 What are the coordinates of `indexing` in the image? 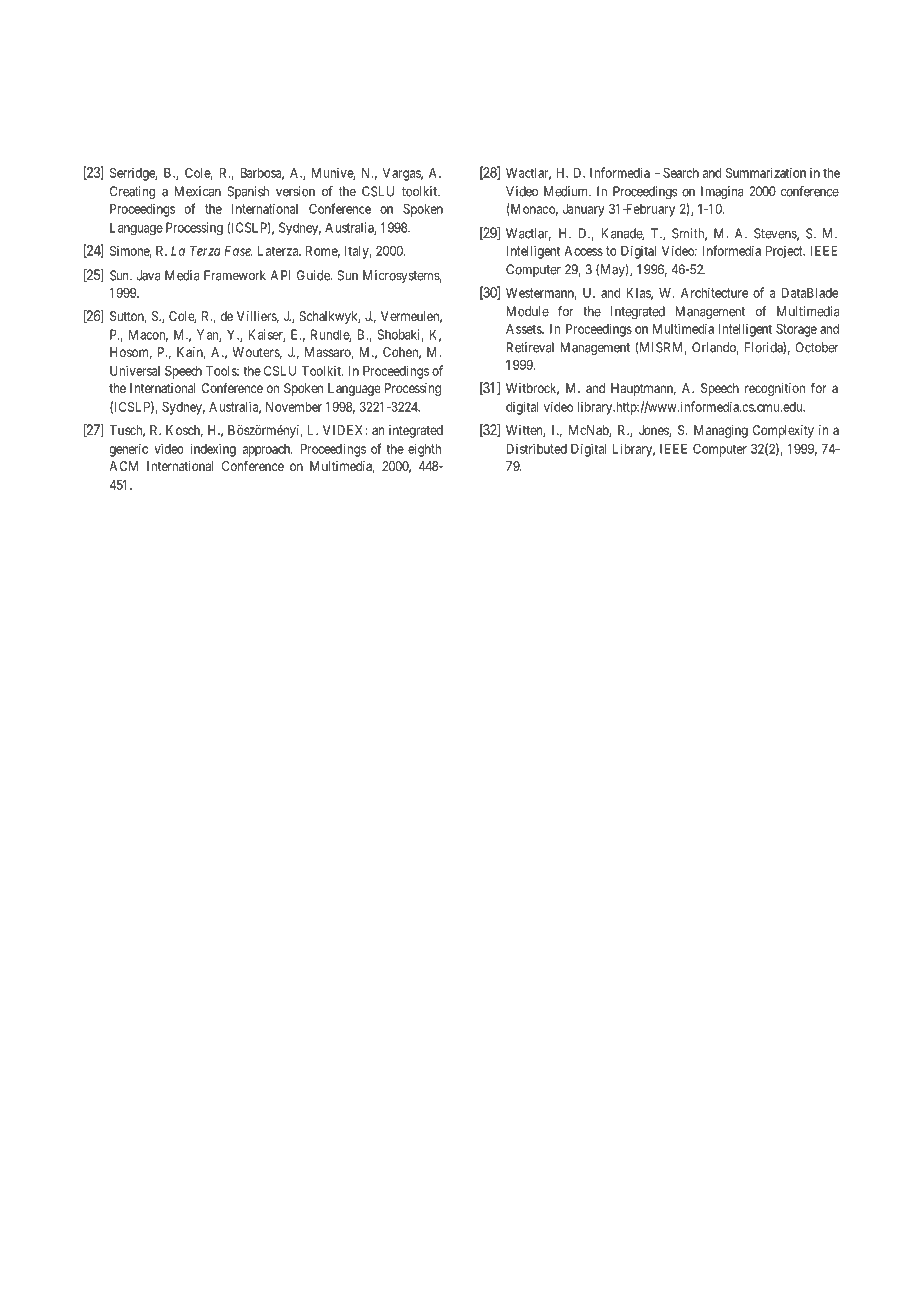 It's located at (213, 450).
